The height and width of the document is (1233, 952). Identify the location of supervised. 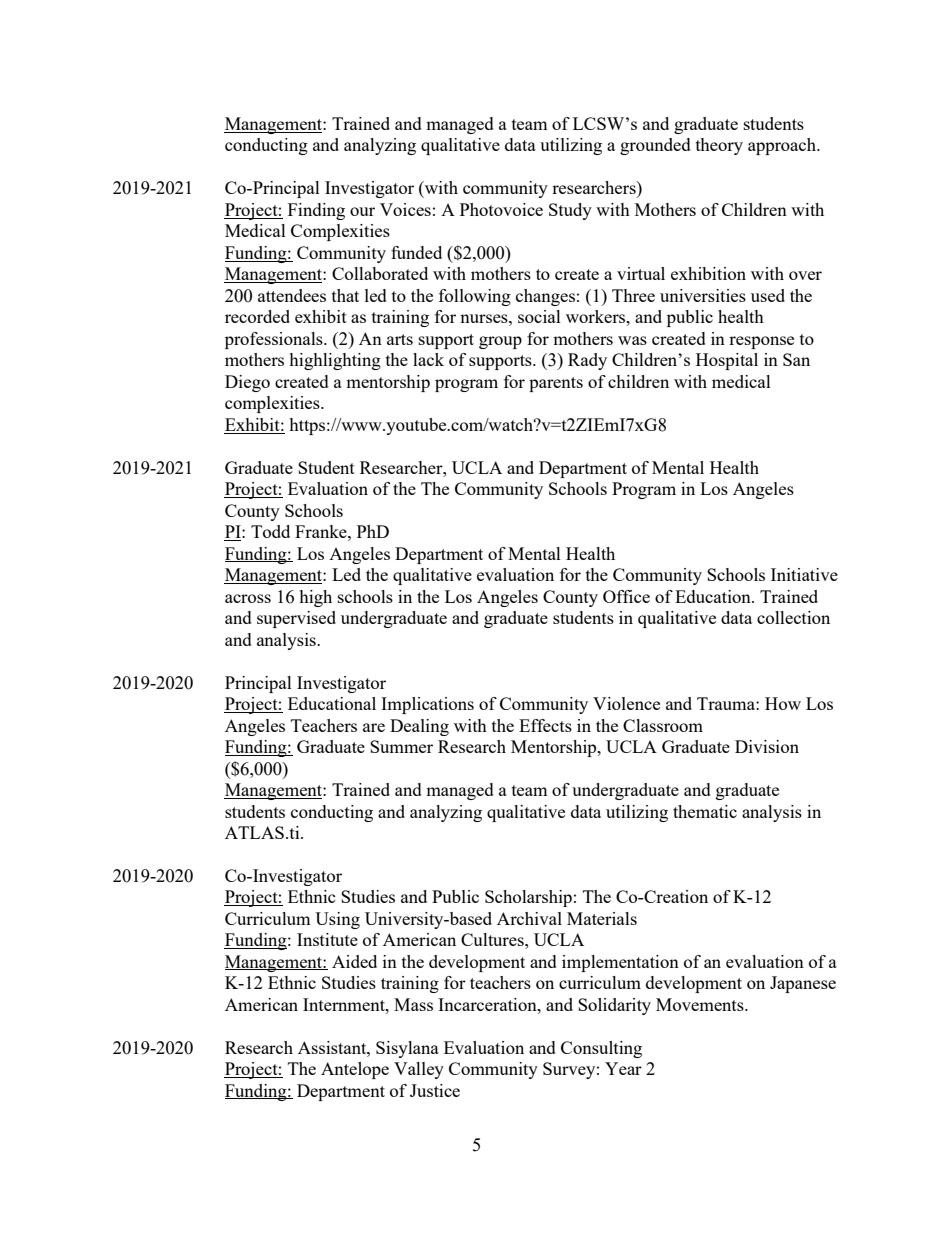
(296, 619).
